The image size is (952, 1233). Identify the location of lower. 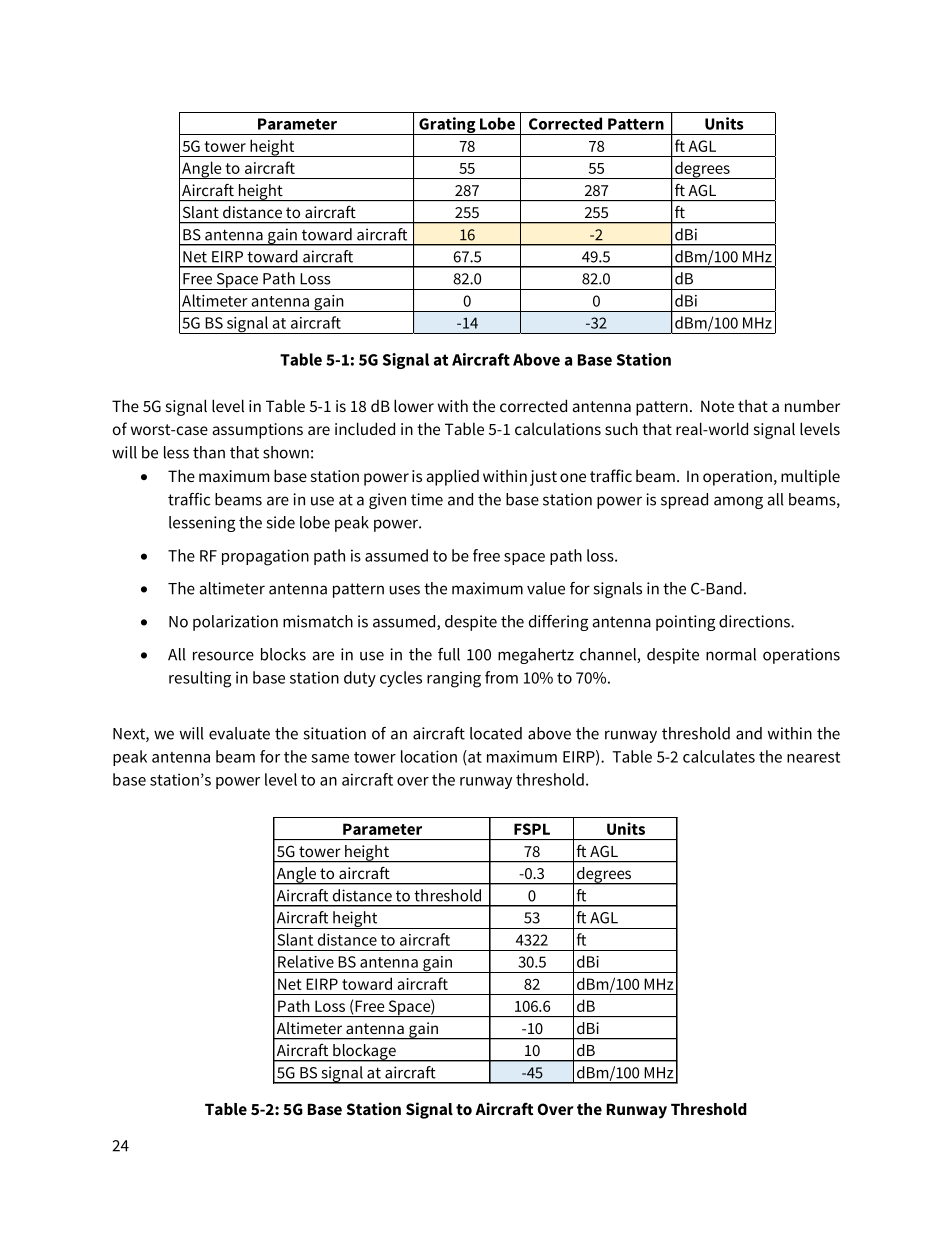
(414, 405).
